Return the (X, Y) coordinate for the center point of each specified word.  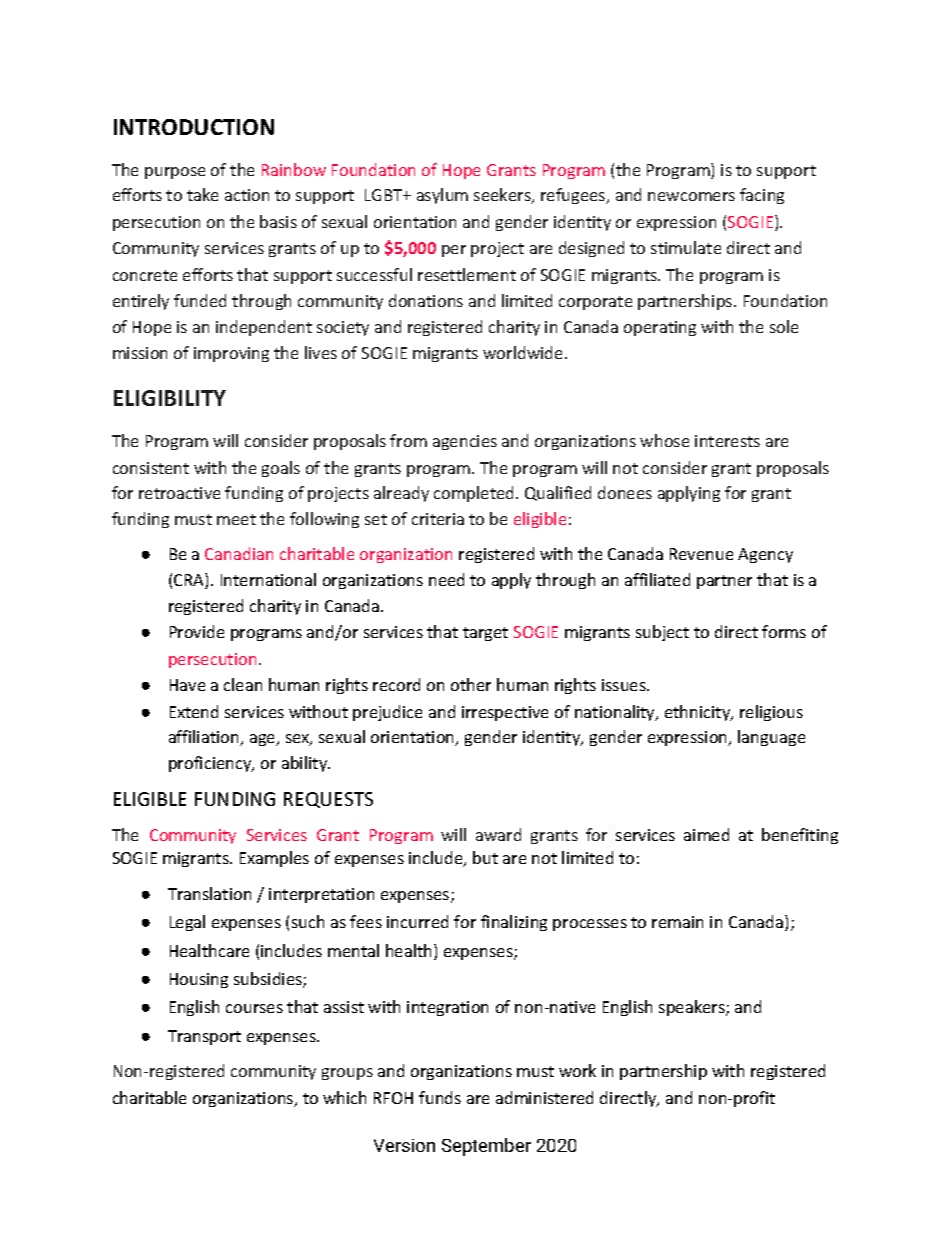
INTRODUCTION (194, 127)
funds (440, 1097)
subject (662, 633)
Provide (197, 631)
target (485, 634)
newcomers (691, 196)
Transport (204, 1037)
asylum (442, 196)
